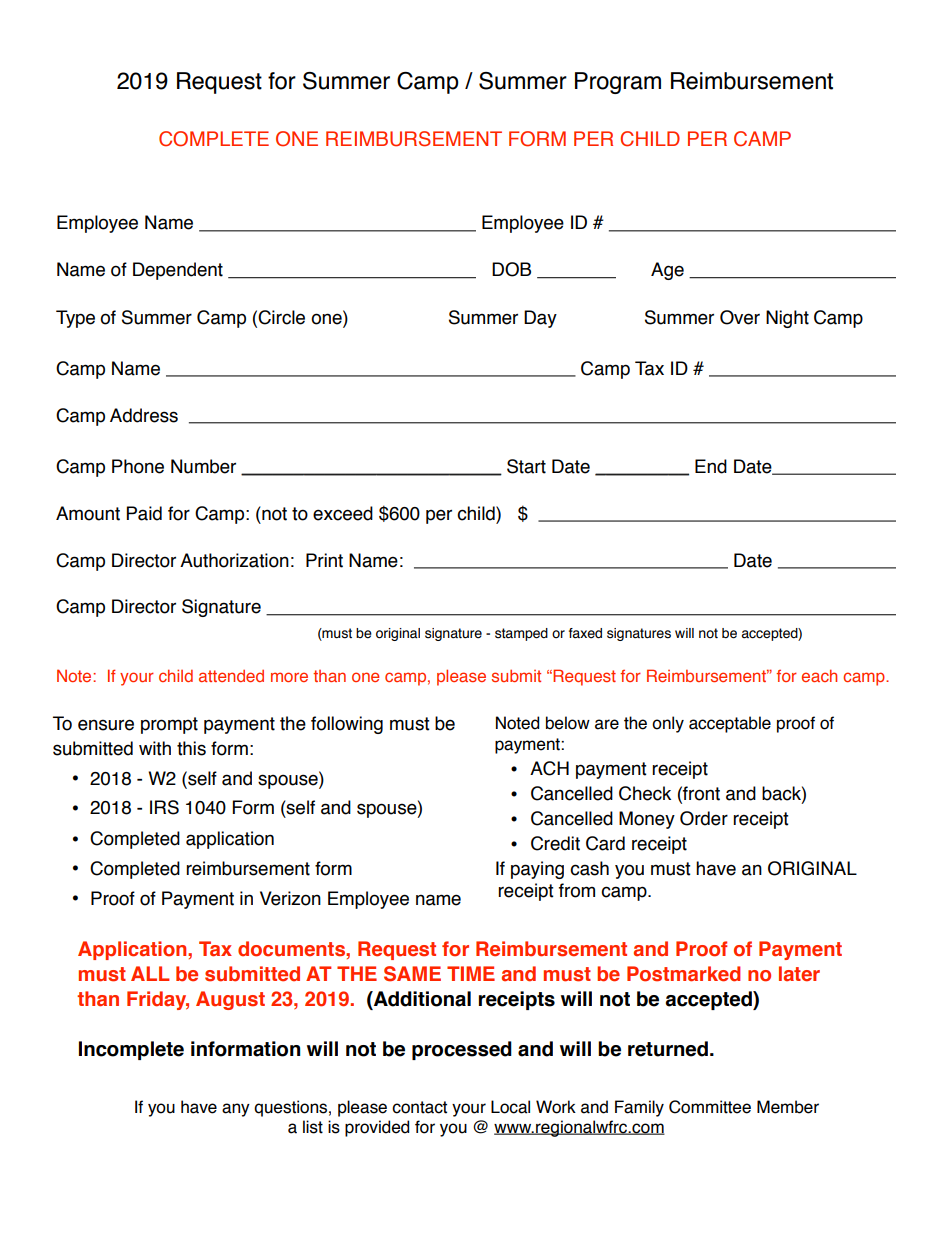  Describe the element at coordinates (419, 1107) in the screenshot. I see `contact` at that location.
